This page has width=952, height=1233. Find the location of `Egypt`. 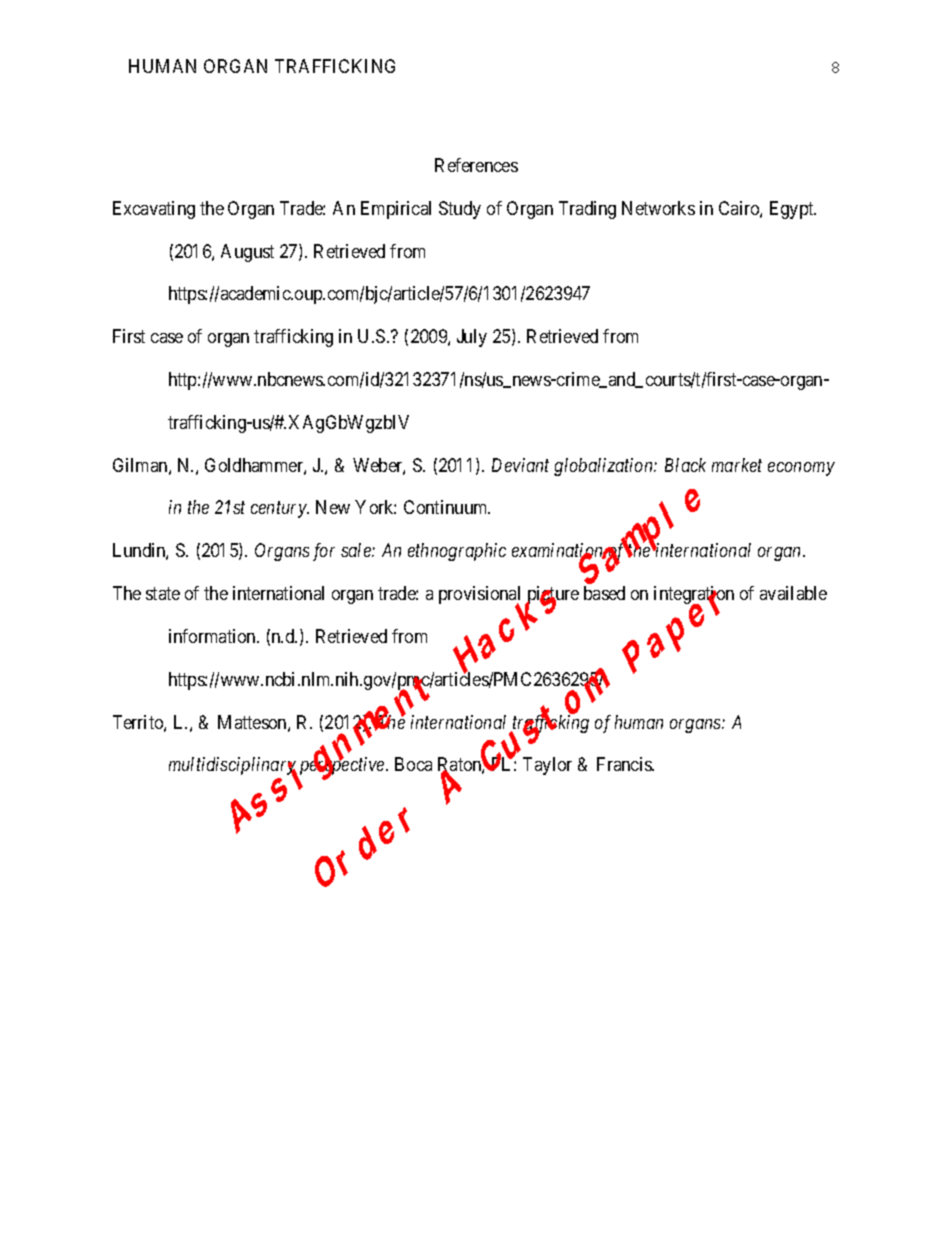

Egypt is located at coordinates (793, 210).
